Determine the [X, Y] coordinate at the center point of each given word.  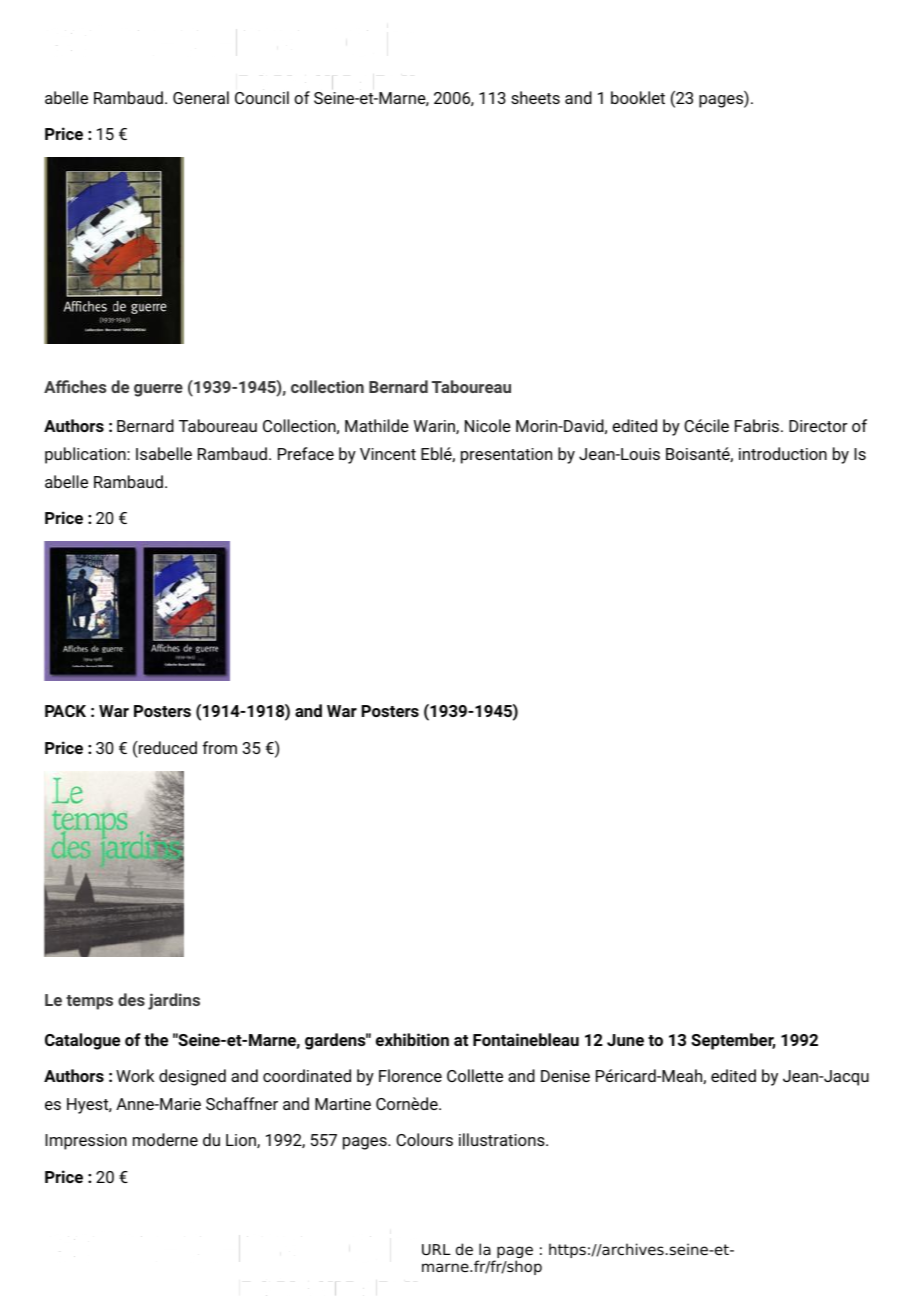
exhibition [412, 1039]
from [219, 747]
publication [86, 455]
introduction [783, 453]
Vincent [388, 454]
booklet [638, 97]
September [733, 1041]
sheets [535, 97]
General [201, 97]
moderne [165, 1139]
